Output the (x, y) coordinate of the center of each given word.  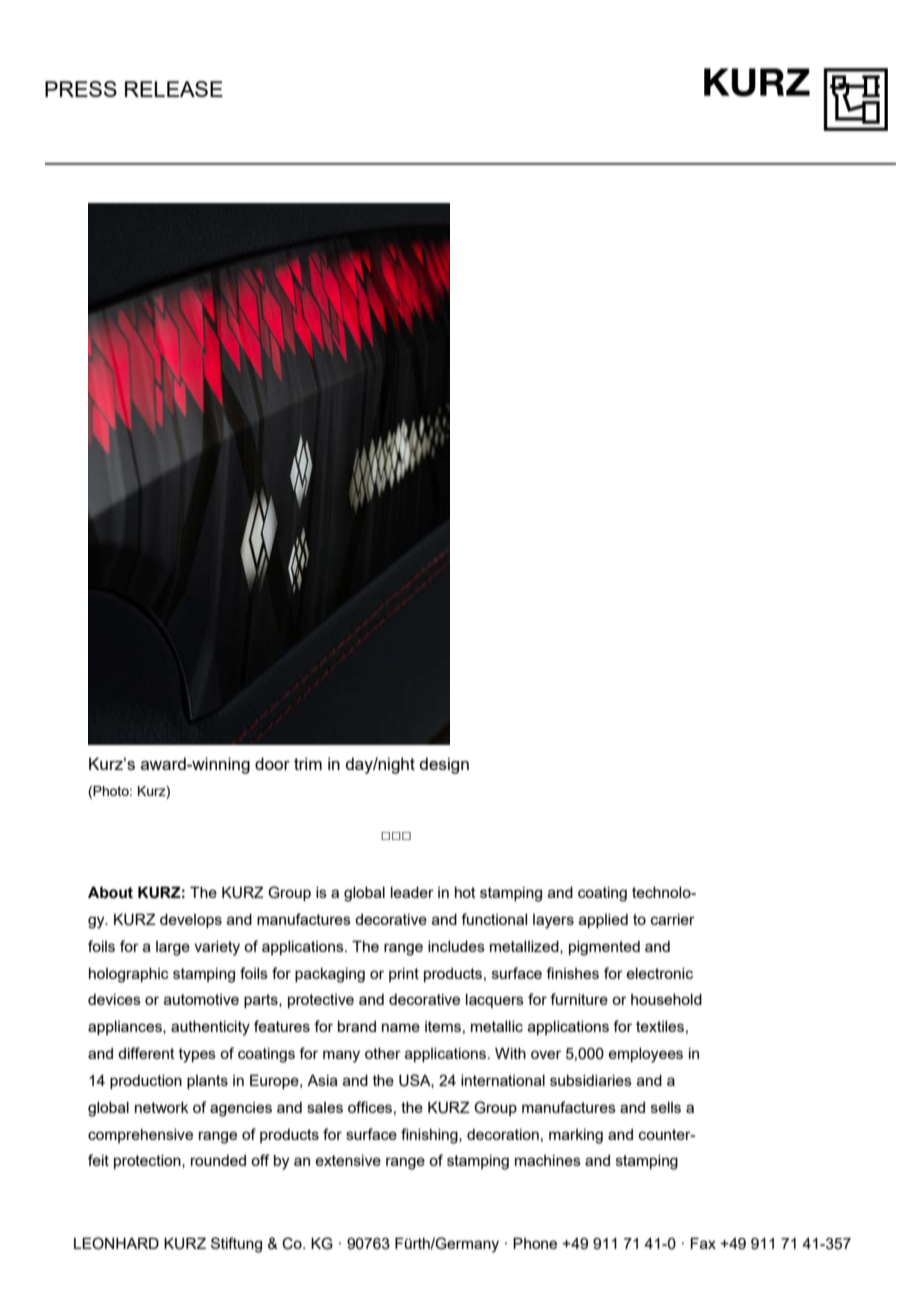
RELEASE (174, 89)
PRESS (81, 89)
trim (308, 763)
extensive (348, 1160)
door (272, 763)
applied (603, 921)
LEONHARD (116, 1243)
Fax (703, 1243)
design (444, 765)
